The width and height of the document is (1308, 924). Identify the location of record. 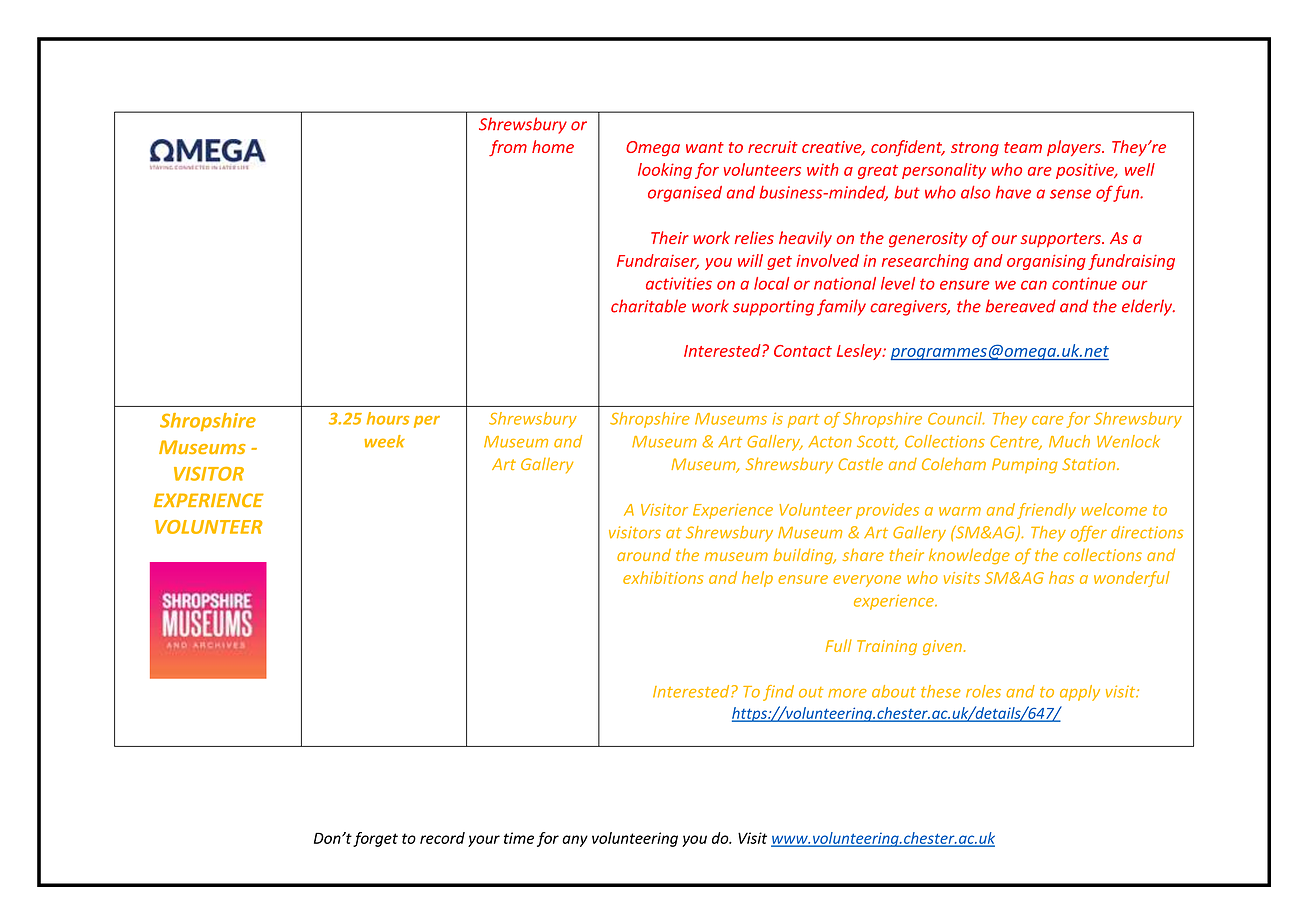
(442, 838).
